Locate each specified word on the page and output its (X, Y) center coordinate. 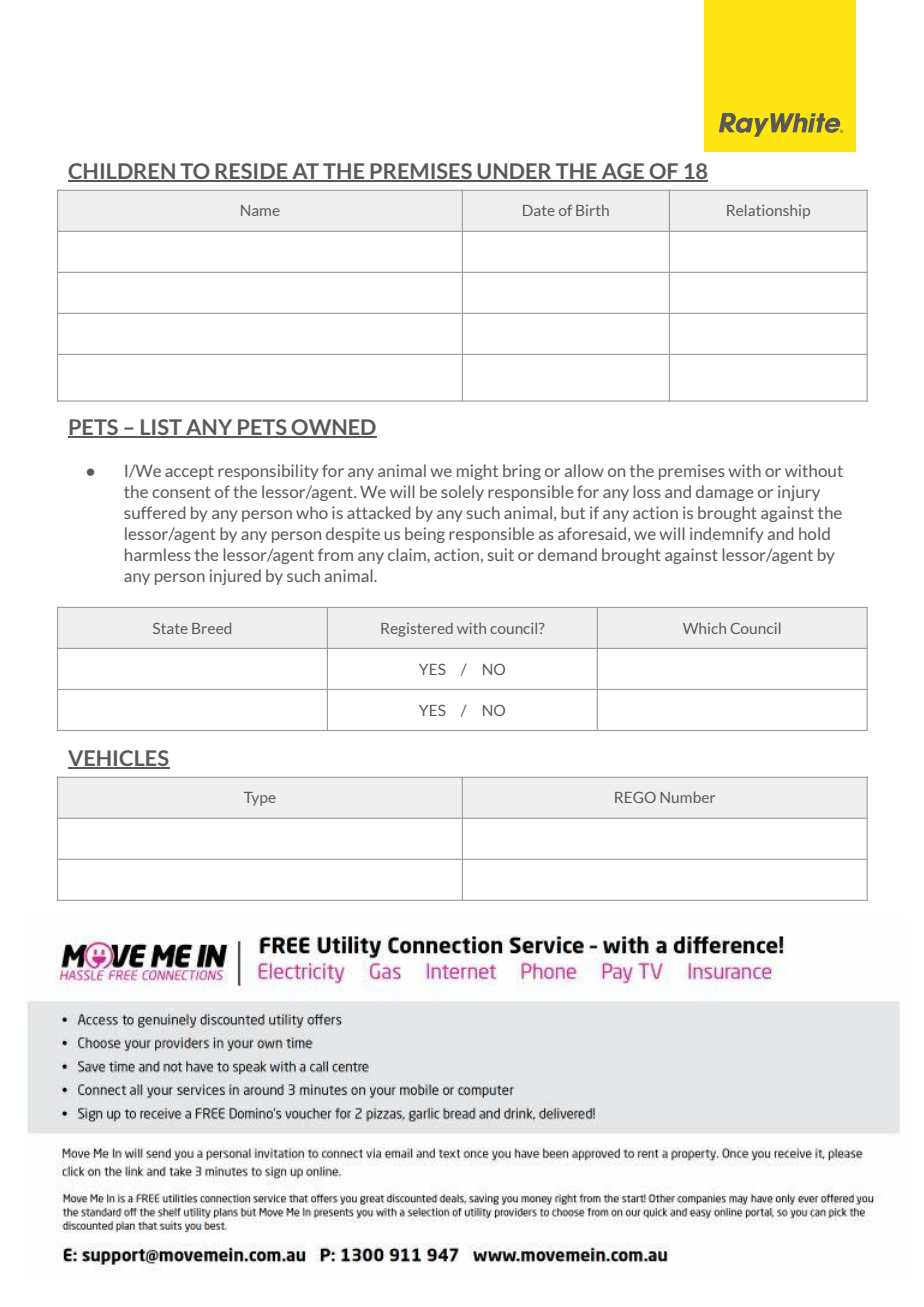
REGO (635, 797)
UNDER (515, 172)
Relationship (768, 211)
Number (687, 797)
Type (260, 799)
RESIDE (252, 172)
